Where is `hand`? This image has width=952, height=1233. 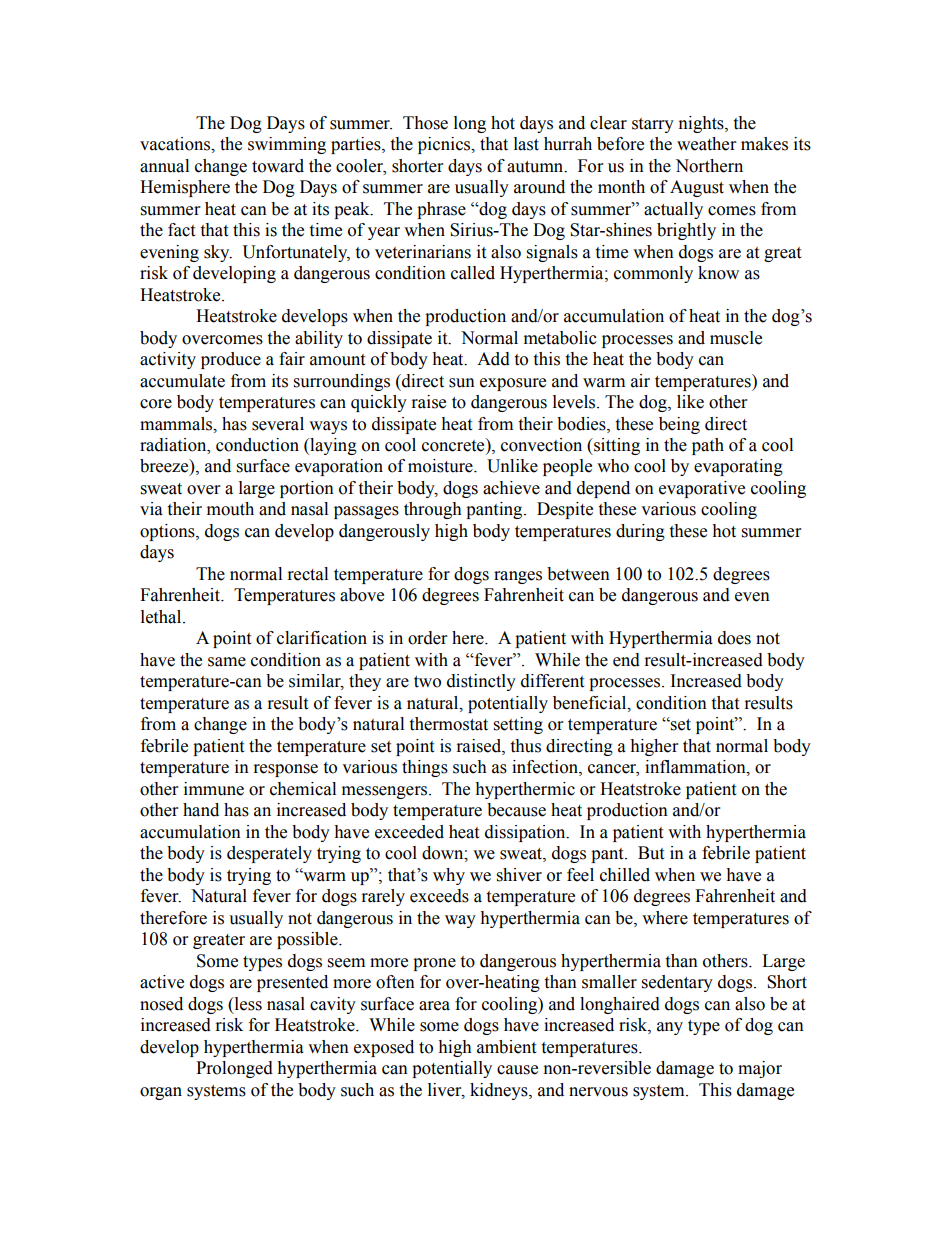 hand is located at coordinates (201, 810).
